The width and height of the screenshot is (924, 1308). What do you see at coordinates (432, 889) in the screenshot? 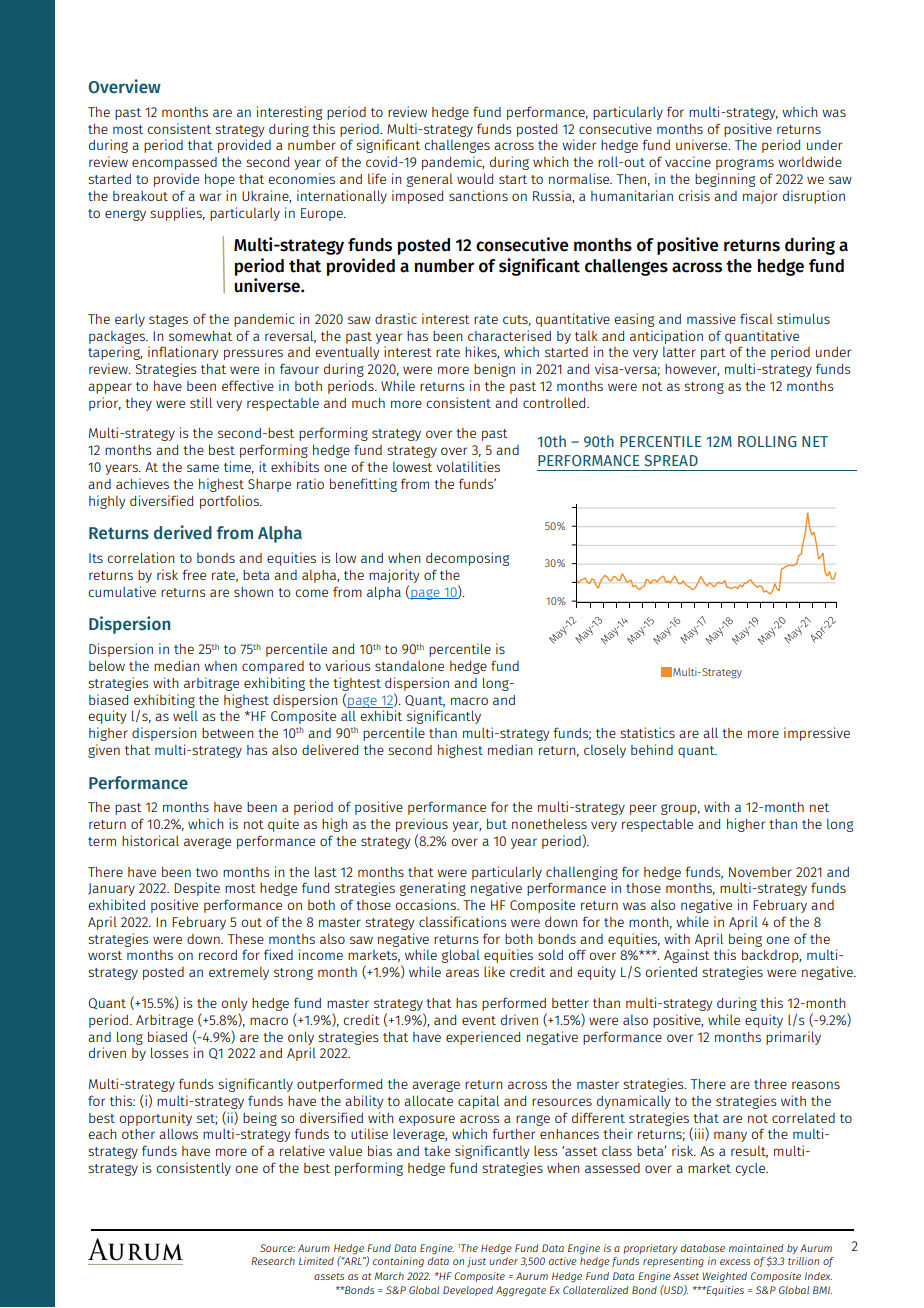
I see `generating` at bounding box center [432, 889].
